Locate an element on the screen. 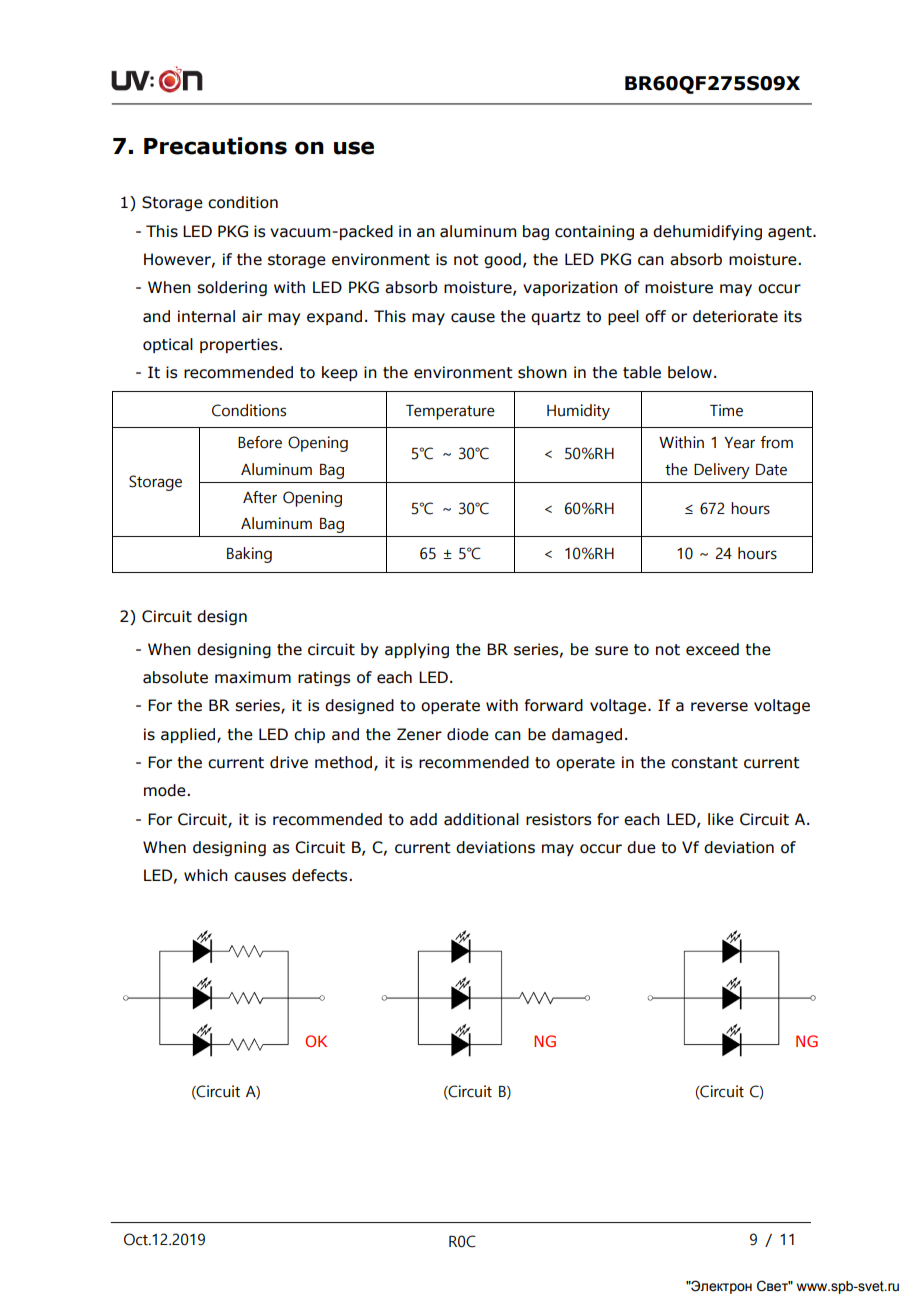 This screenshot has height=1308, width=924. shown is located at coordinates (542, 372).
